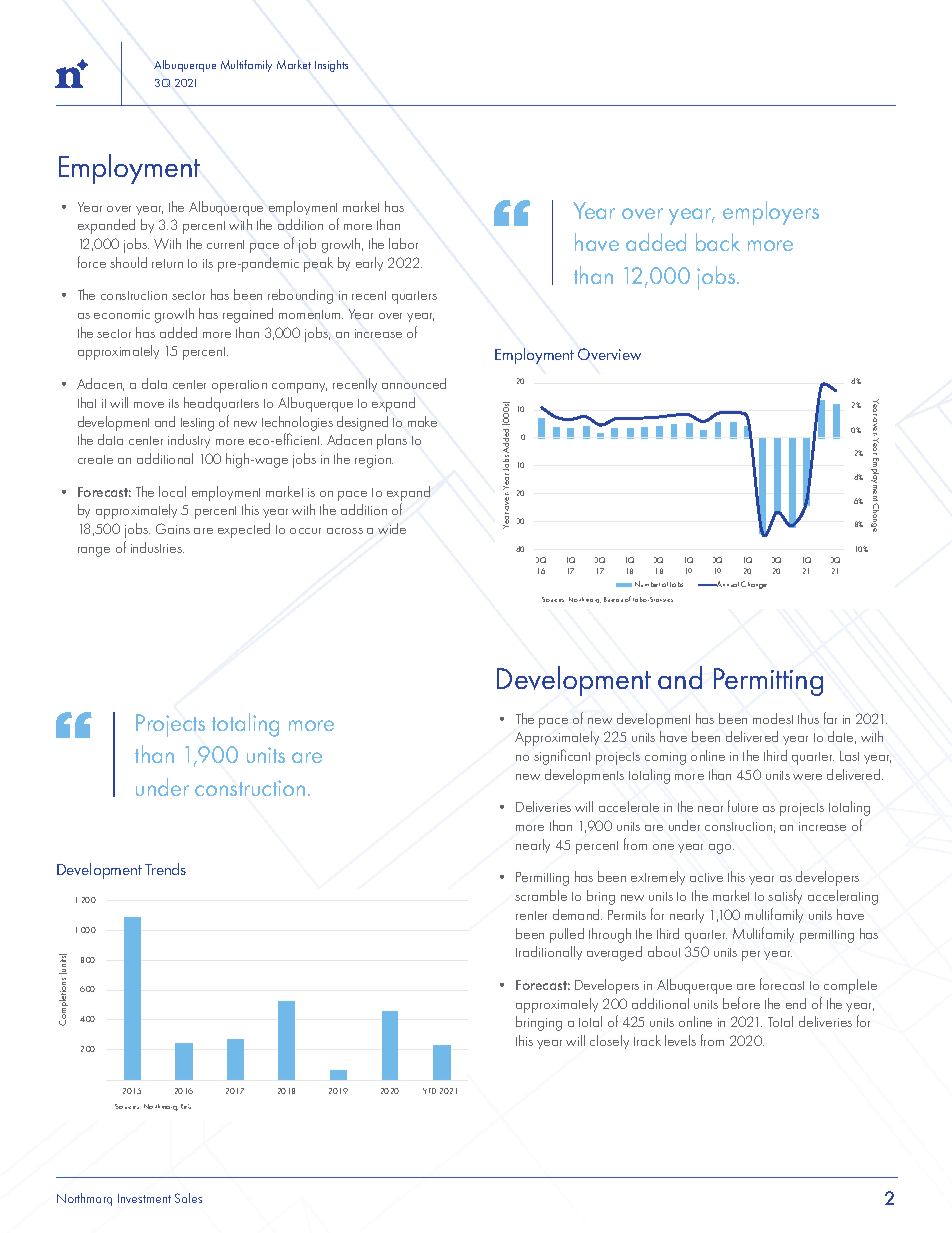  Describe the element at coordinates (414, 383) in the page. I see `announced` at that location.
